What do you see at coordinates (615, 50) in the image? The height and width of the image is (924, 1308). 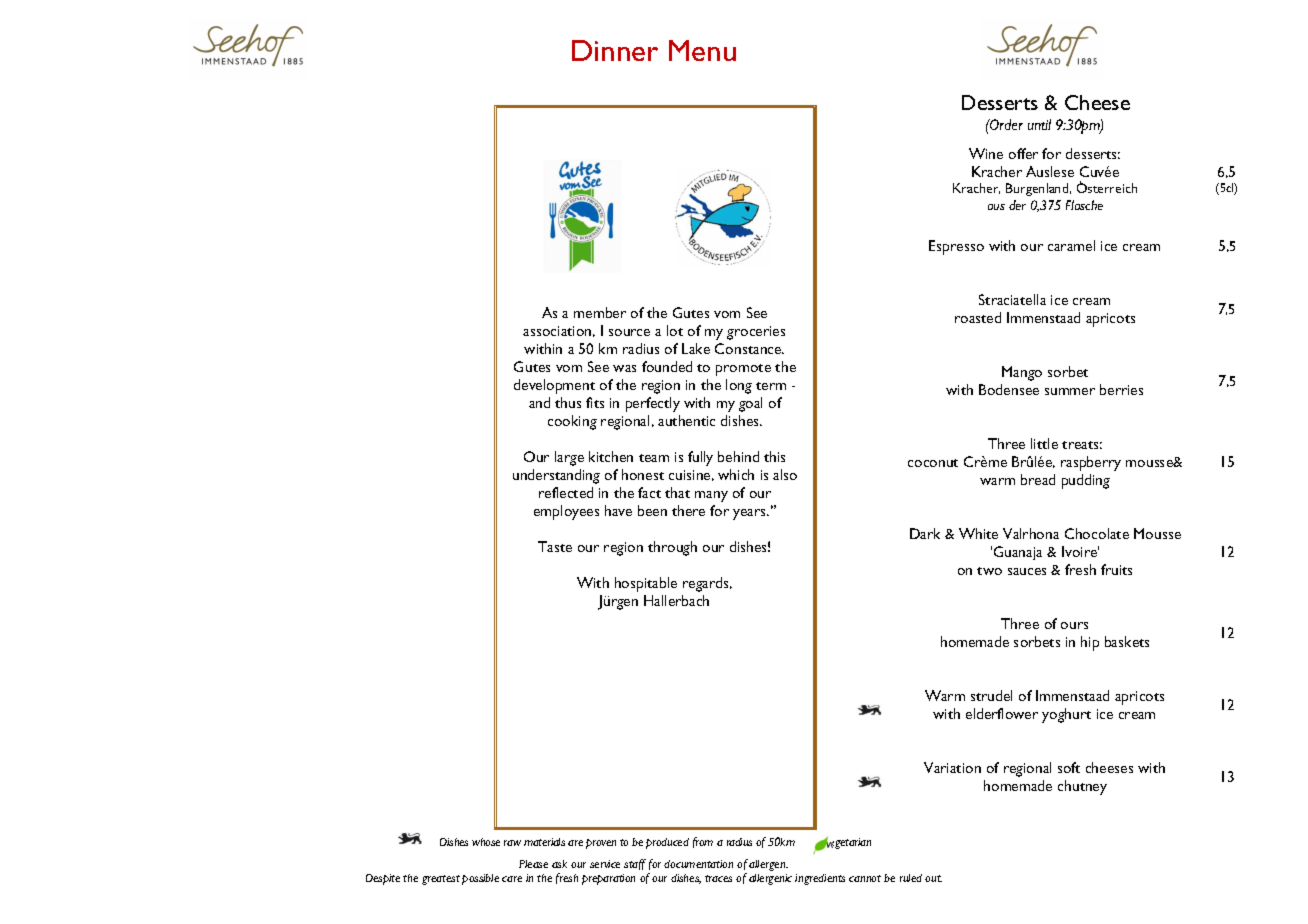 I see `Dinner` at bounding box center [615, 50].
